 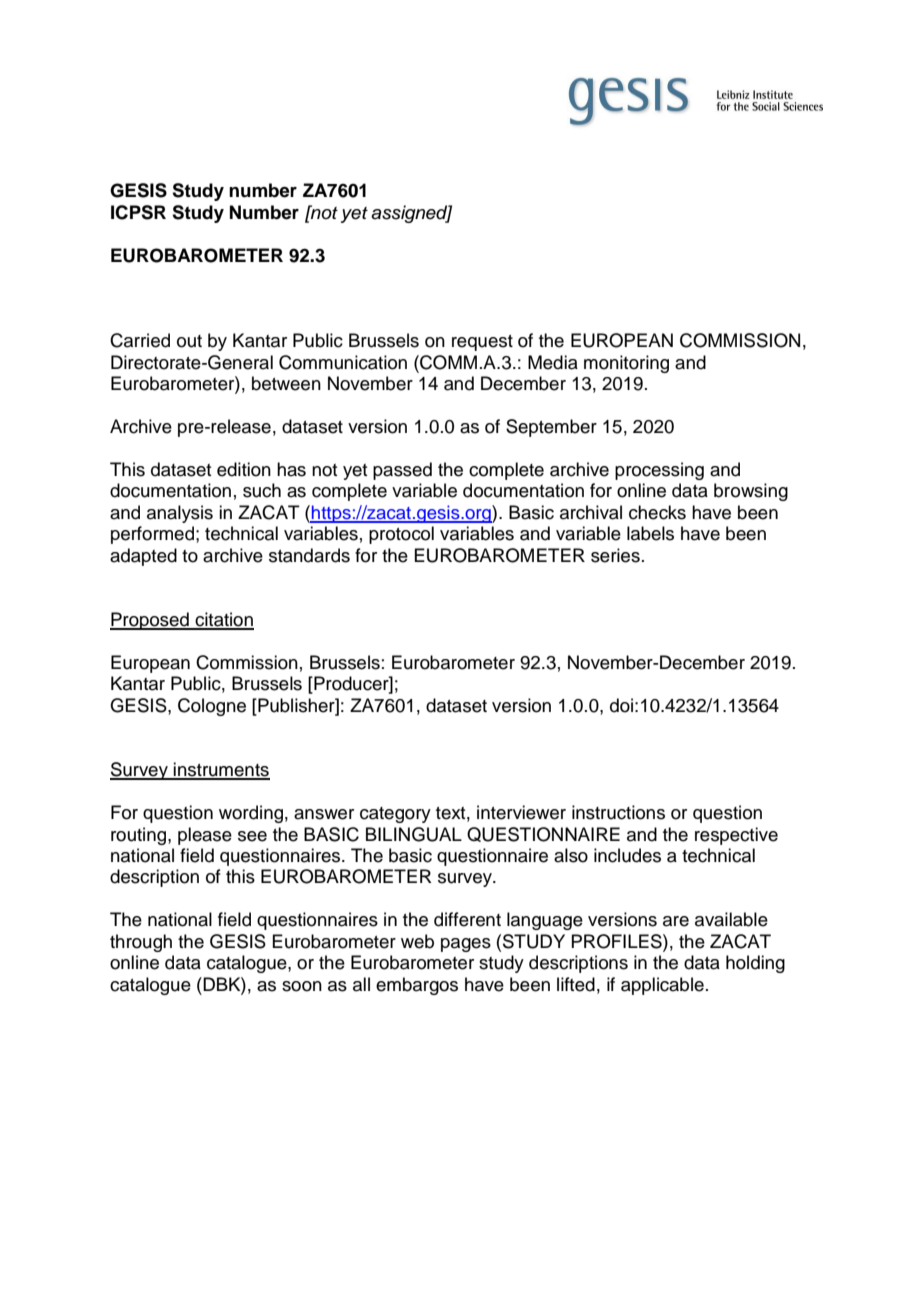 I want to click on category, so click(x=395, y=815).
